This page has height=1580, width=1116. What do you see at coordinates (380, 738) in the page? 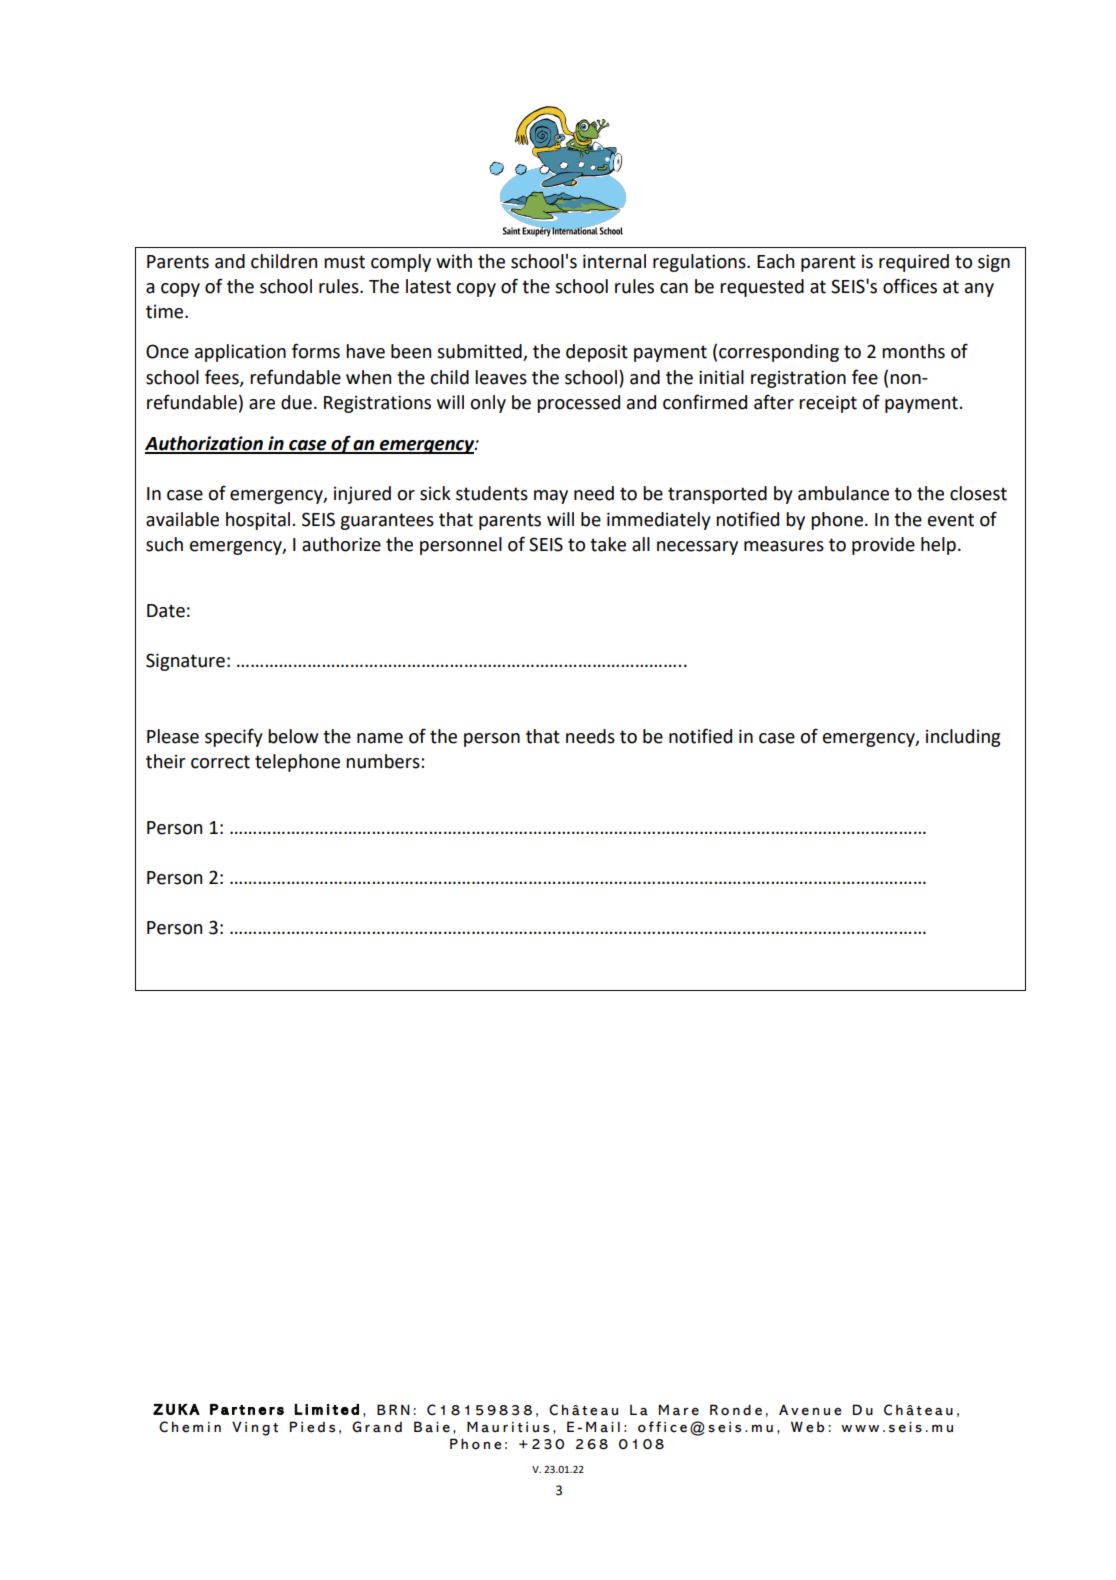
I see `name` at bounding box center [380, 738].
